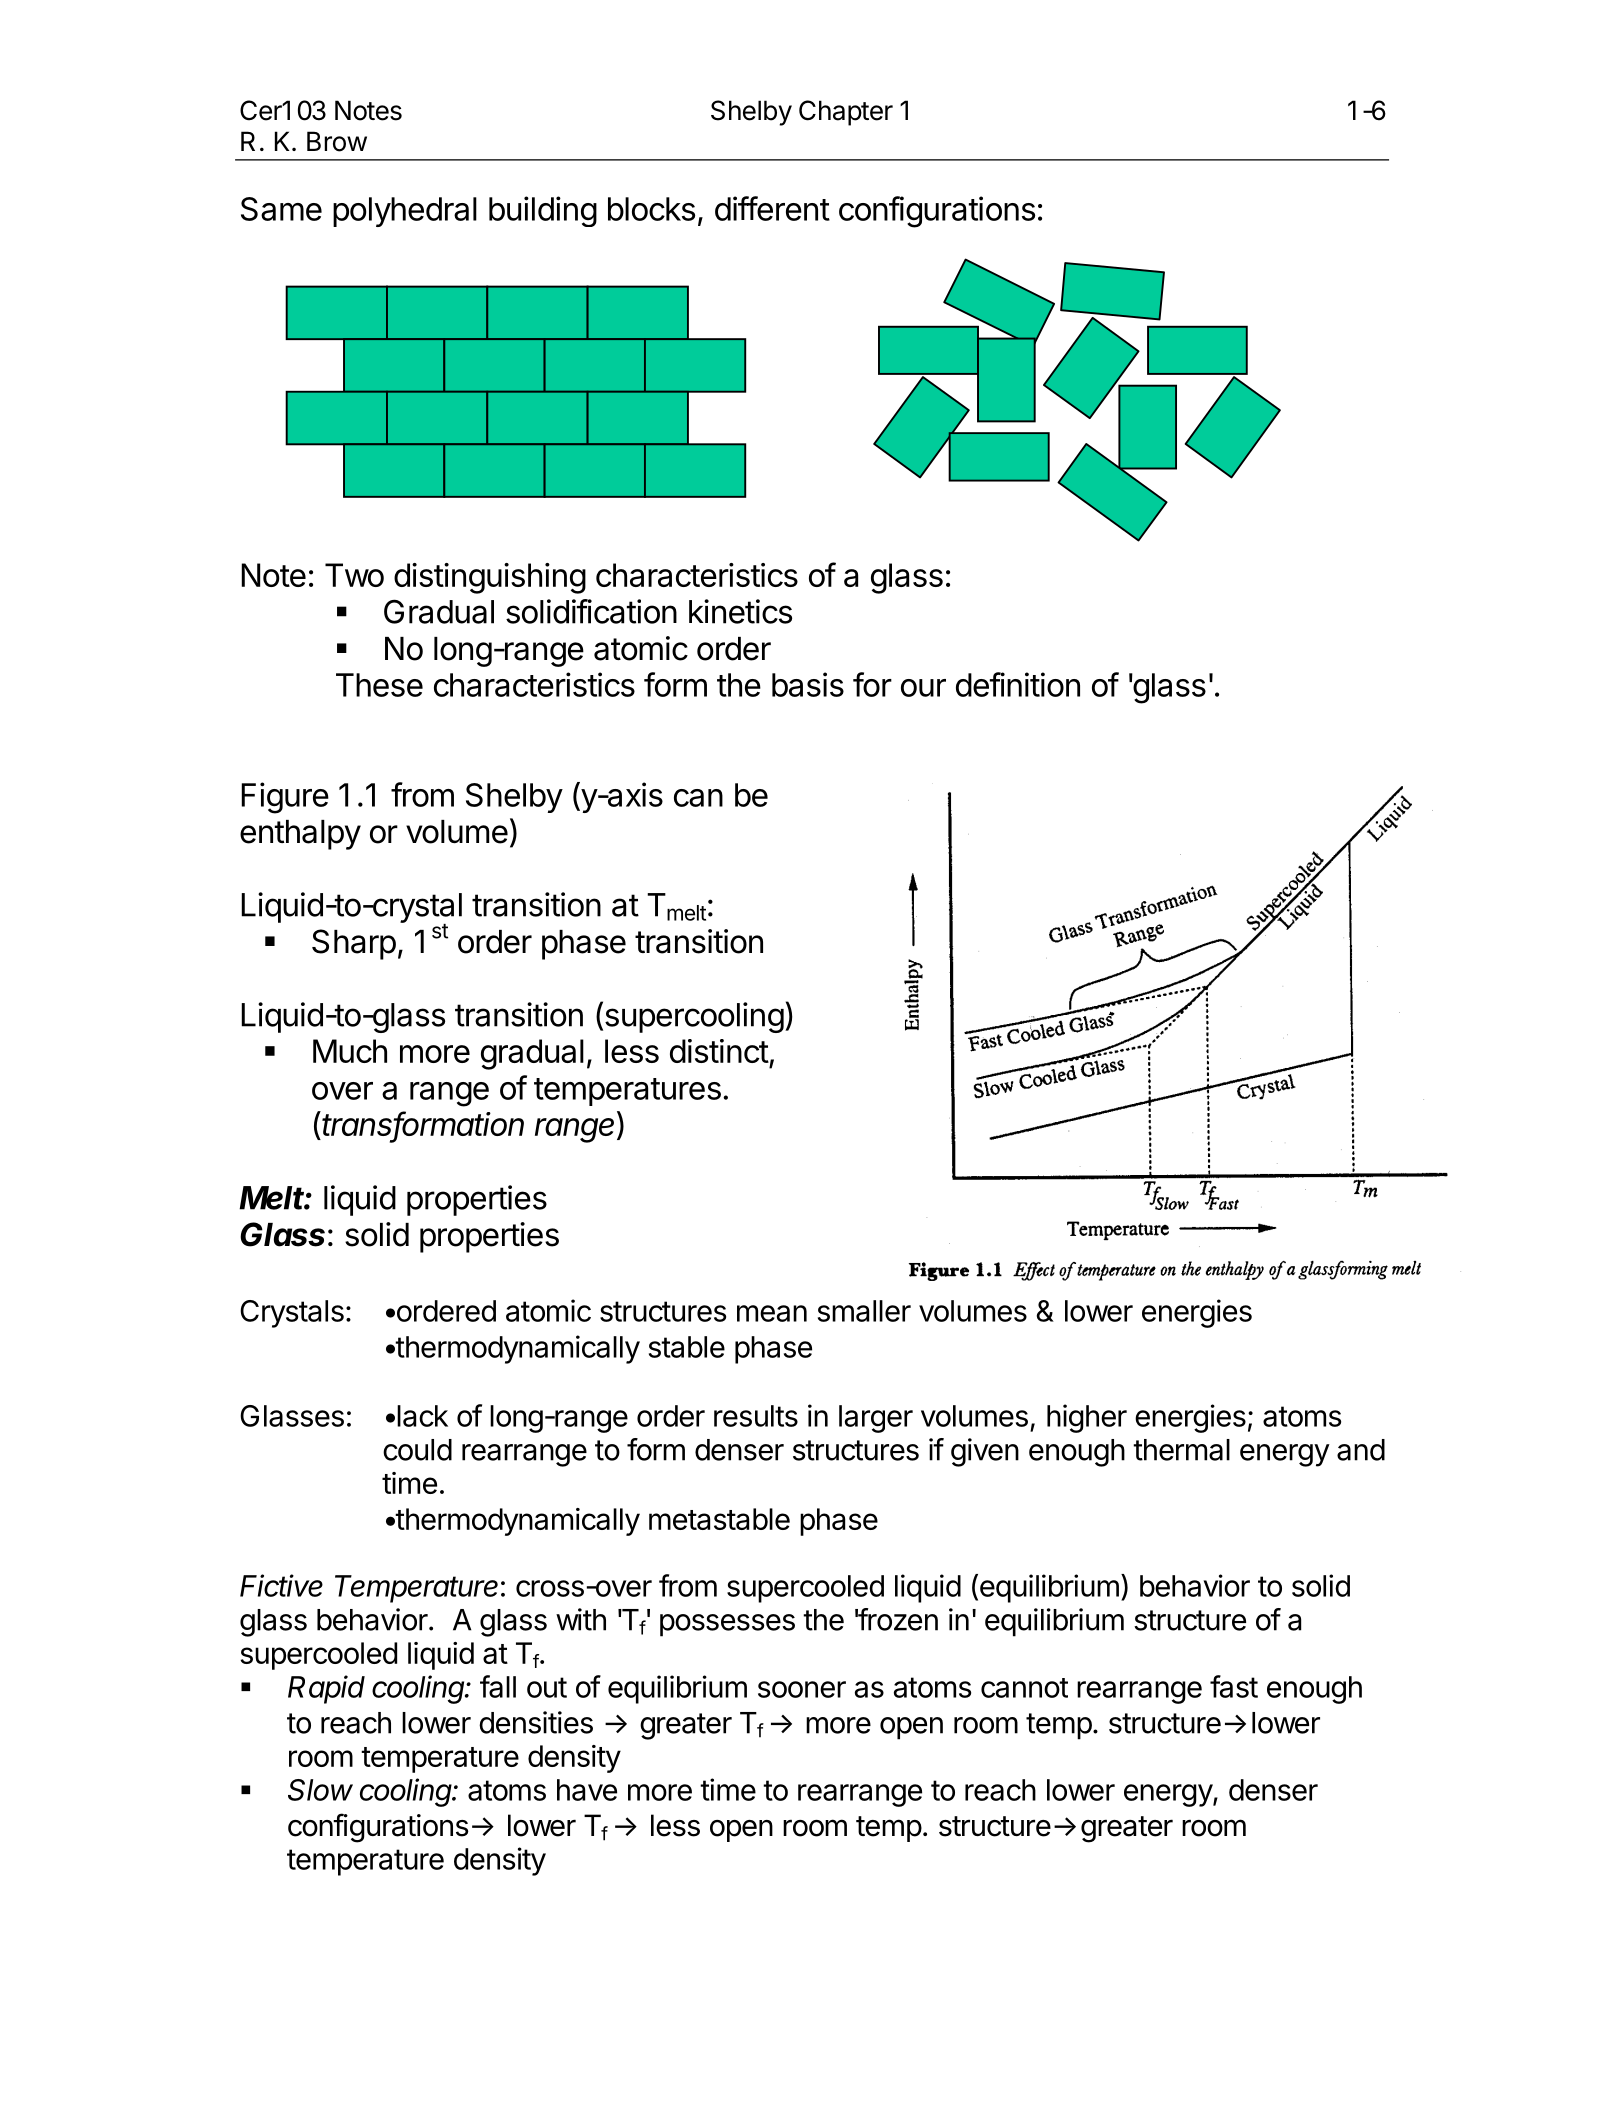 This screenshot has height=2102, width=1624. I want to click on sooner, so click(802, 1689).
